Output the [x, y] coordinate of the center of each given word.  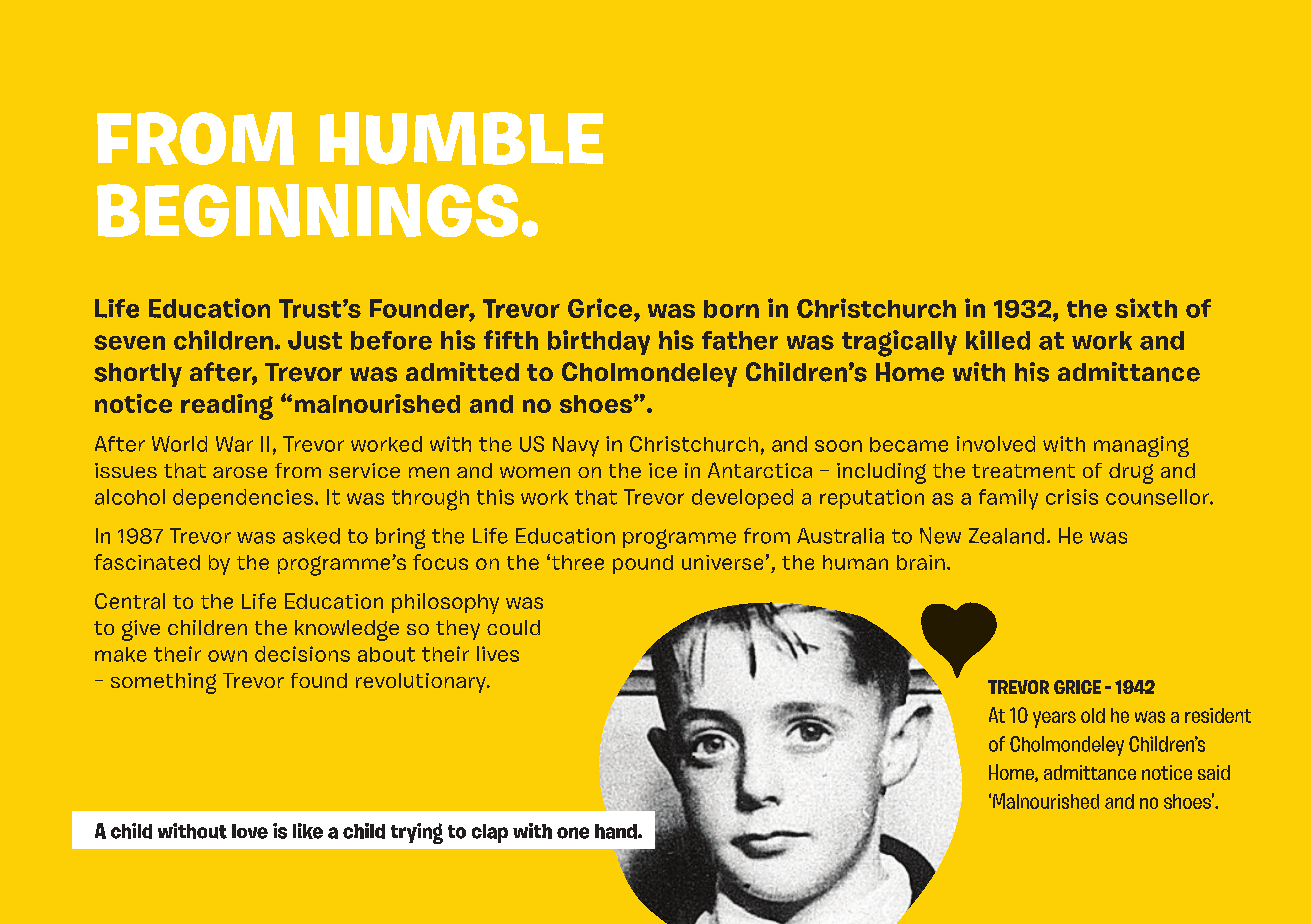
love [250, 831]
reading [227, 407]
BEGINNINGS [307, 210]
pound [643, 564]
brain [921, 562]
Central [130, 601]
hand [617, 831]
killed [998, 340]
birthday [599, 342]
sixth [1146, 308]
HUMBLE [461, 138]
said [1214, 772]
